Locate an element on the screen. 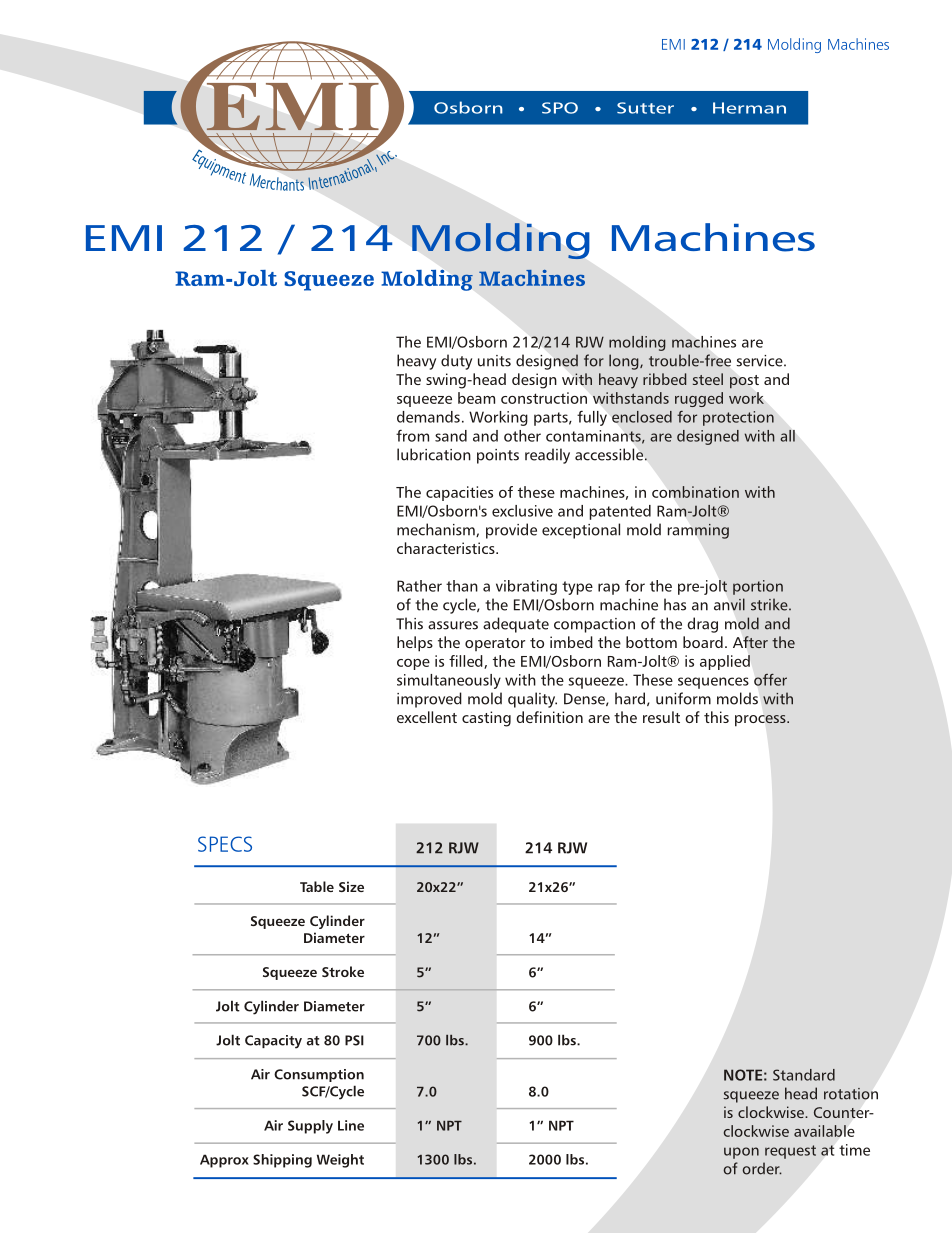  Sutter is located at coordinates (645, 108).
